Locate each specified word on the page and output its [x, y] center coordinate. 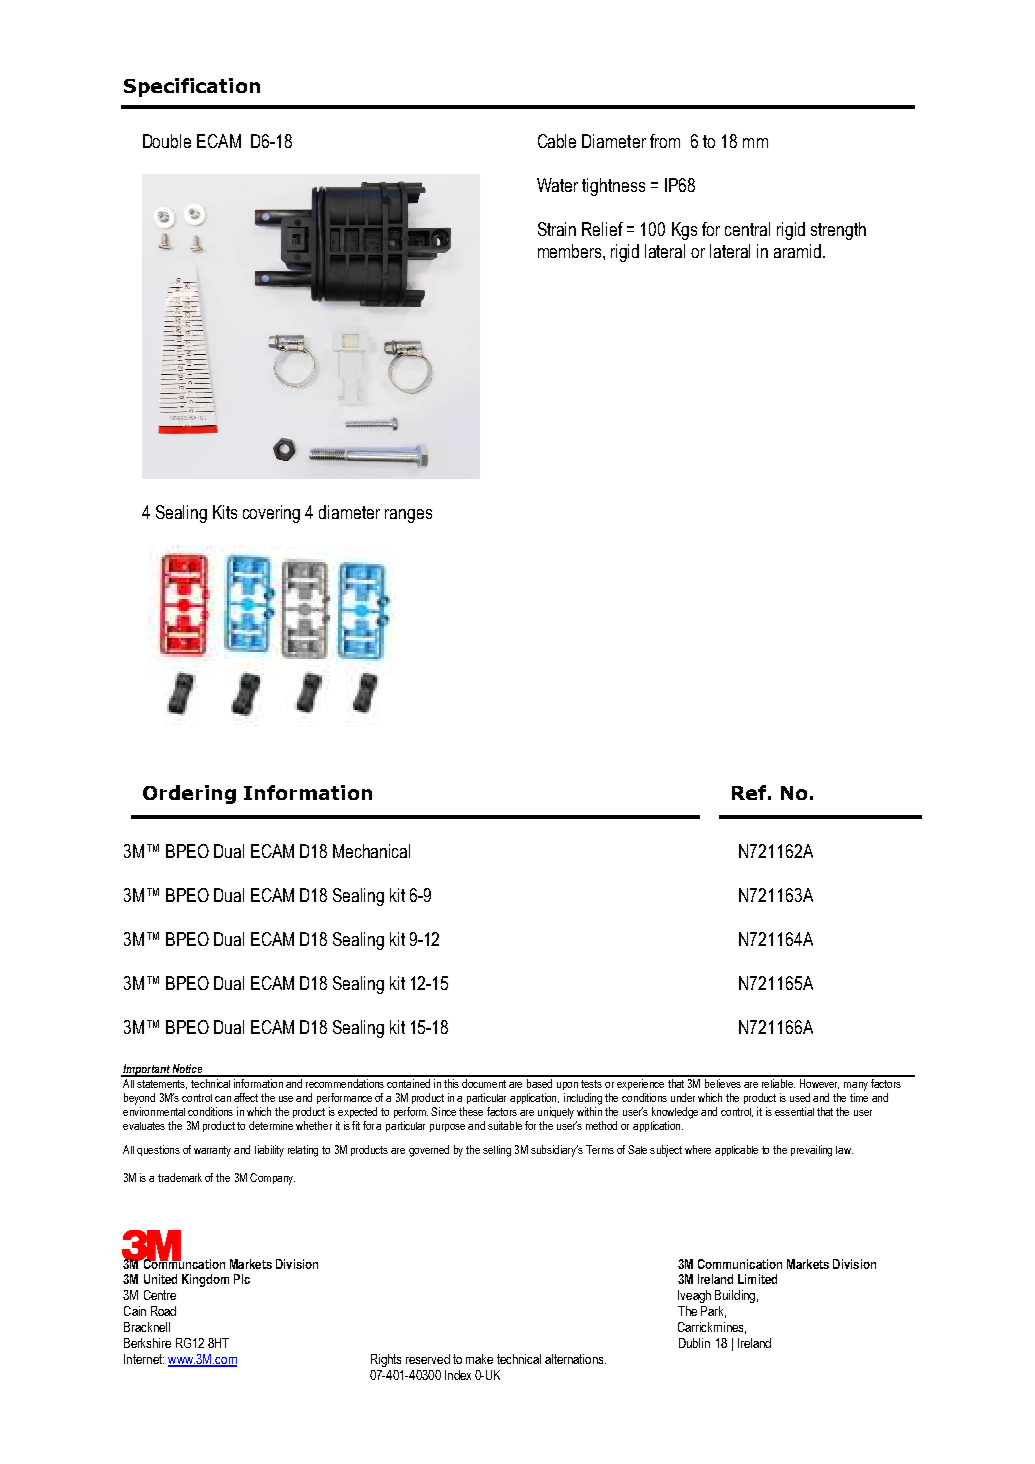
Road [163, 1311]
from [665, 141]
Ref [749, 792]
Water [557, 185]
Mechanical [371, 851]
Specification [192, 87]
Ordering [189, 794]
